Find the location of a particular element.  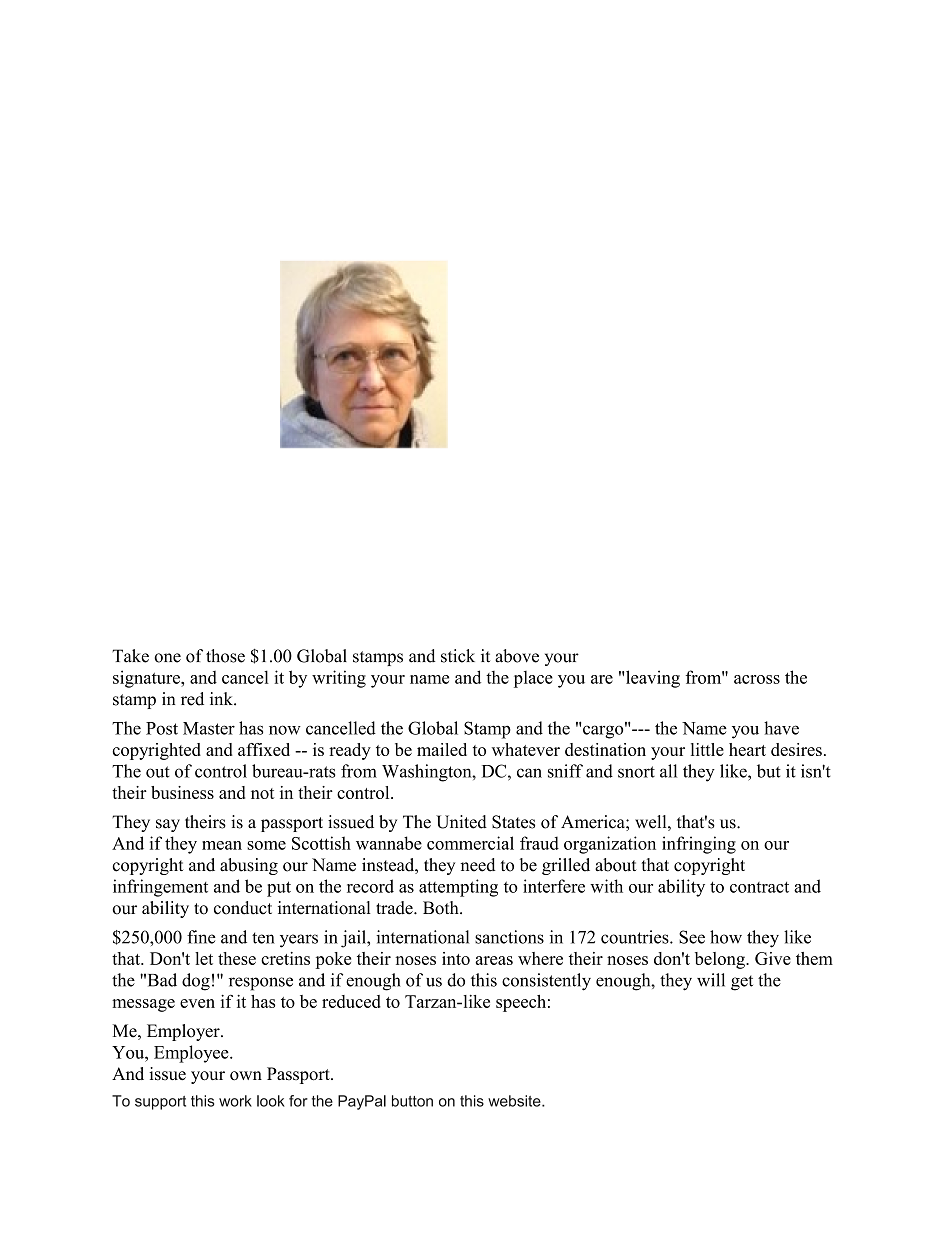

those is located at coordinates (225, 656).
